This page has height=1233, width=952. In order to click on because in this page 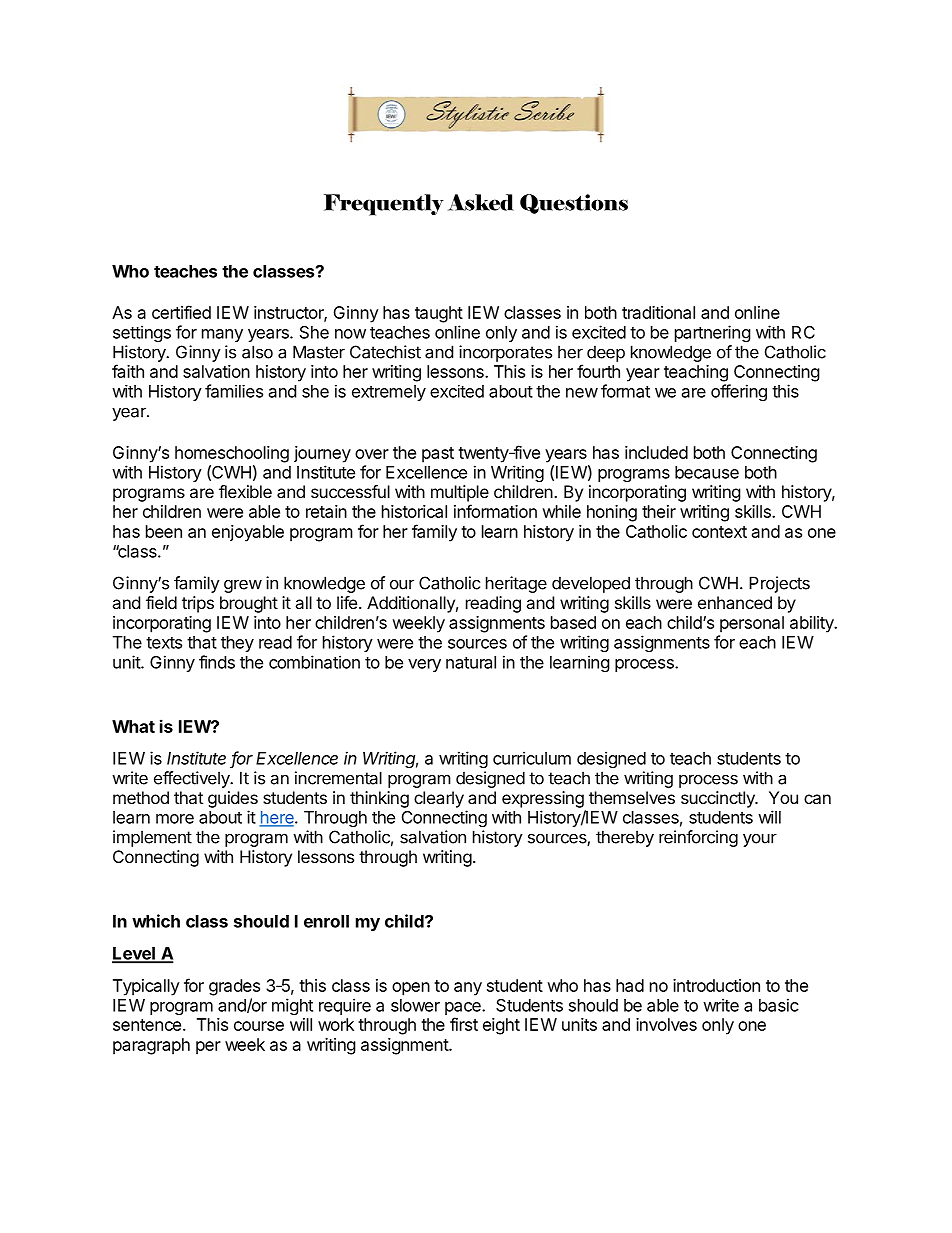, I will do `click(707, 472)`.
